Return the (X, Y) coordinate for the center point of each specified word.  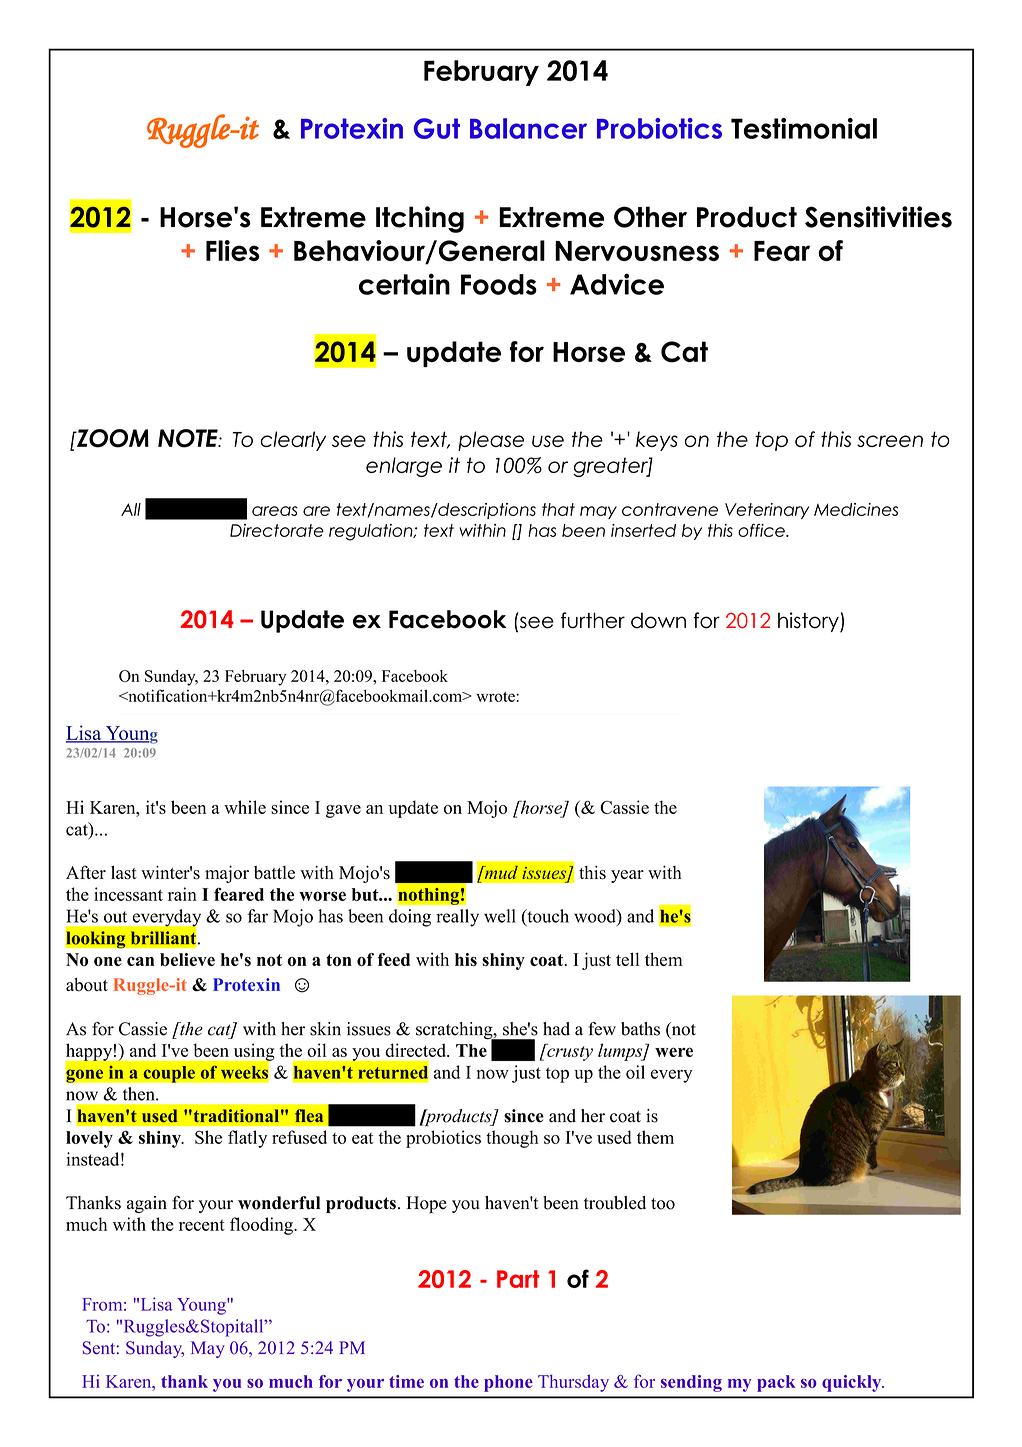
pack (776, 1383)
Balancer (528, 128)
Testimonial (804, 128)
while (245, 807)
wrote (496, 697)
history (809, 622)
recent (202, 1225)
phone (508, 1383)
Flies (233, 250)
